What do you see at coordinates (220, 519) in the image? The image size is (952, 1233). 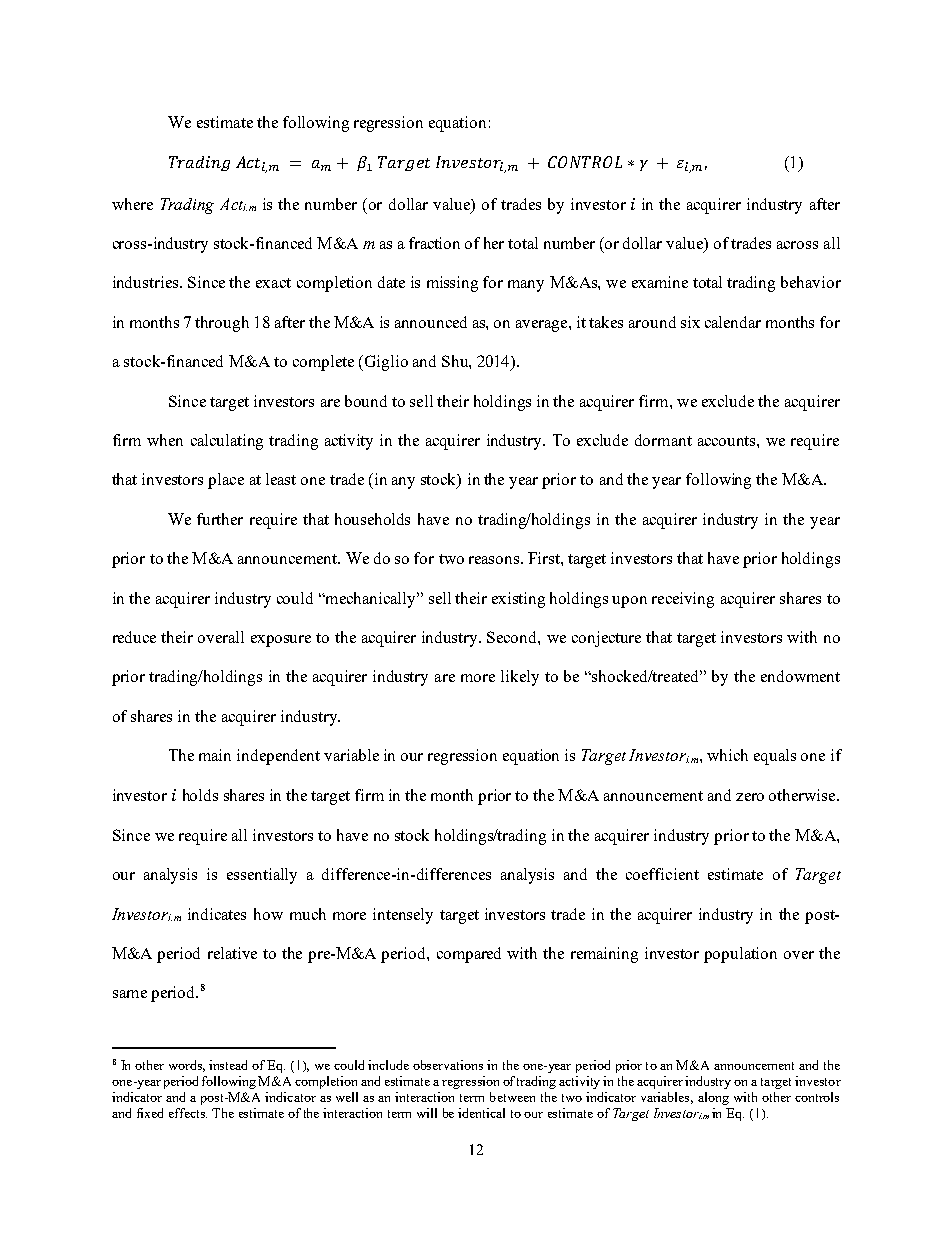 I see `further` at bounding box center [220, 519].
